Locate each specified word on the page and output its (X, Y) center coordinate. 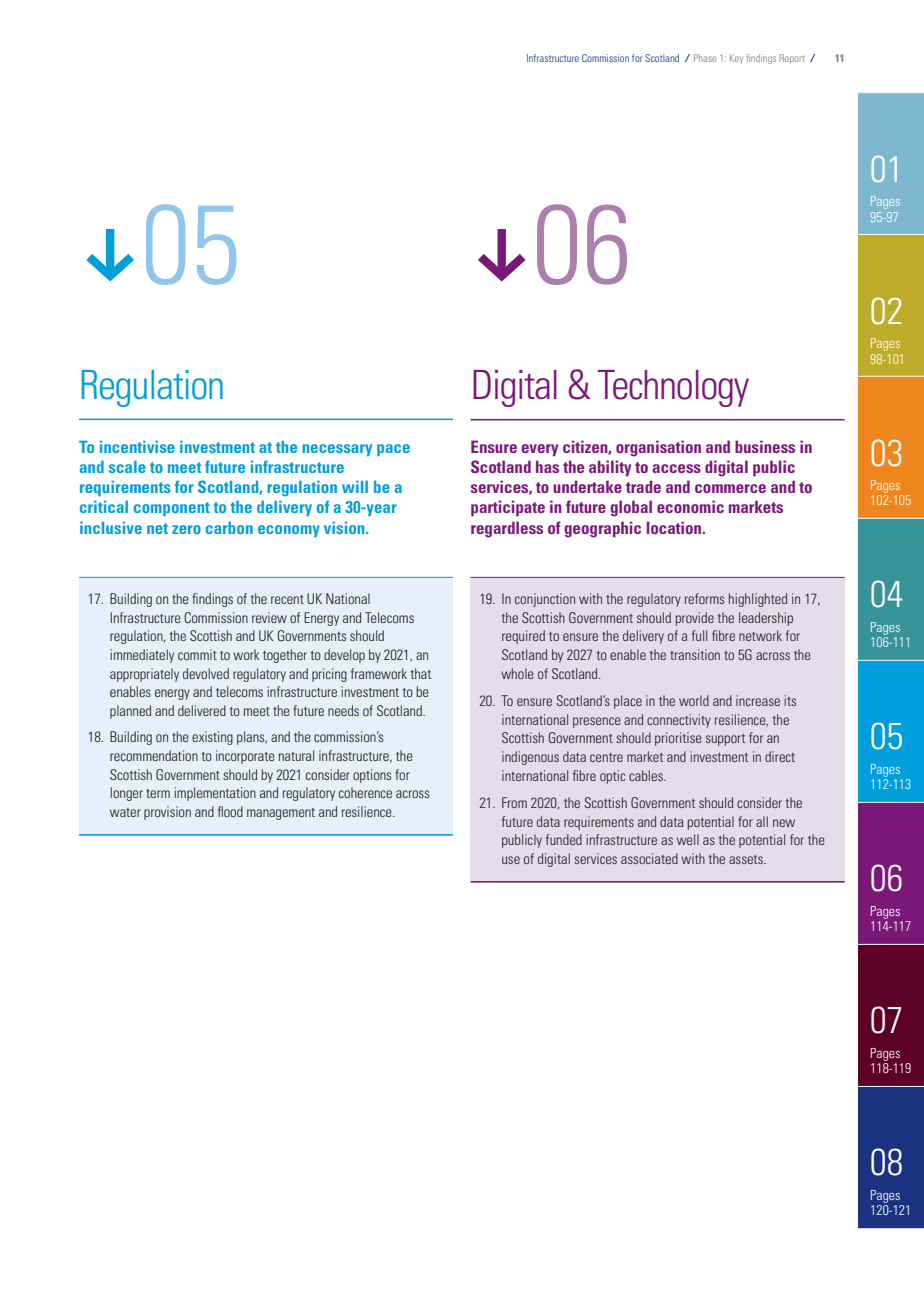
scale (127, 467)
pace (393, 450)
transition (695, 654)
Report (792, 59)
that (421, 673)
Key (736, 58)
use (511, 860)
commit (197, 654)
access (676, 468)
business (765, 446)
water (125, 812)
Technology (673, 388)
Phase (705, 58)
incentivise (137, 447)
